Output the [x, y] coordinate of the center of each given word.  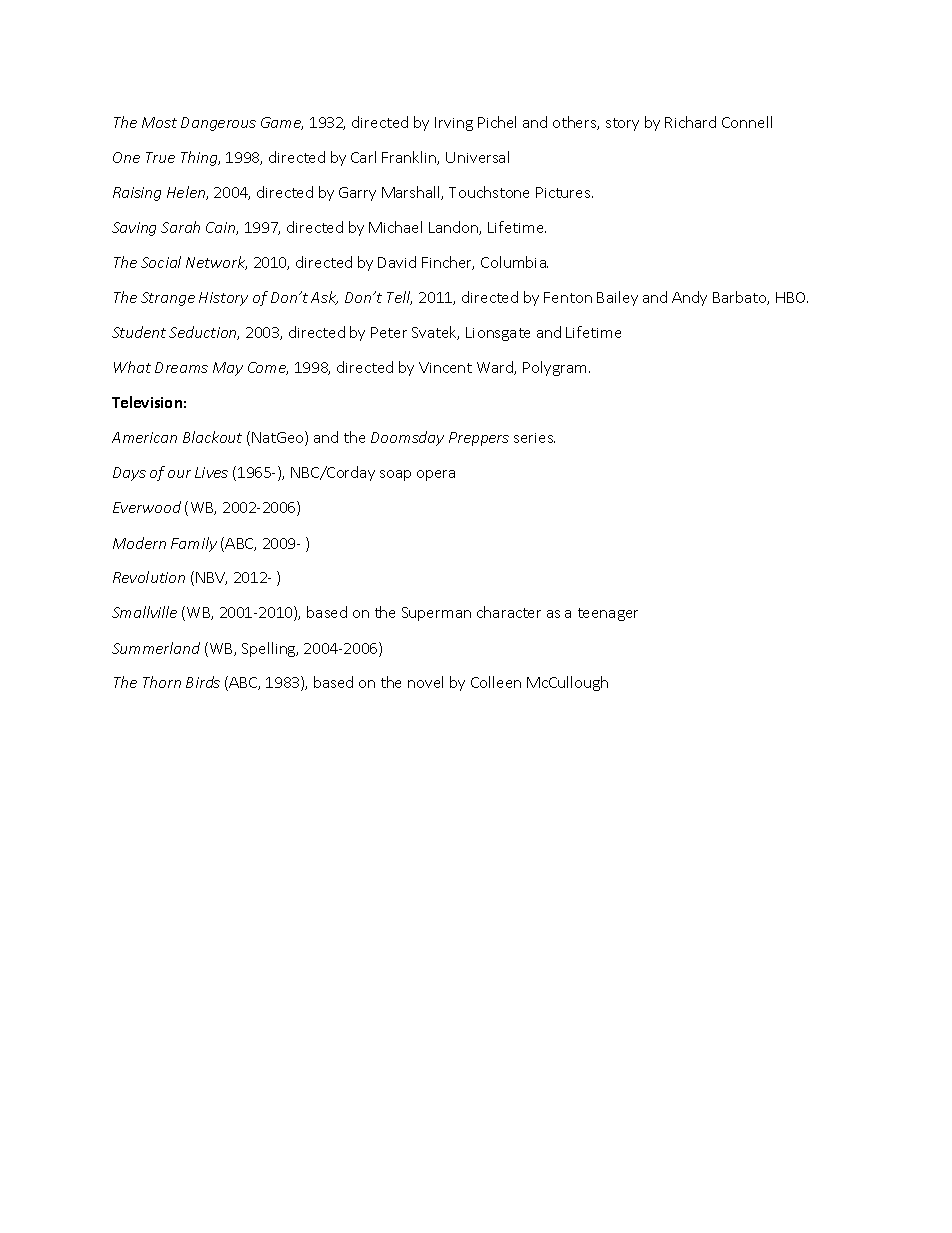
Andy [689, 298]
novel [425, 682]
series [534, 438]
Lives [211, 472]
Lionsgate [498, 334]
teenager [608, 614]
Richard [690, 122]
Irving [454, 124]
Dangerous [218, 124]
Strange [168, 299]
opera [436, 475]
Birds [203, 682]
